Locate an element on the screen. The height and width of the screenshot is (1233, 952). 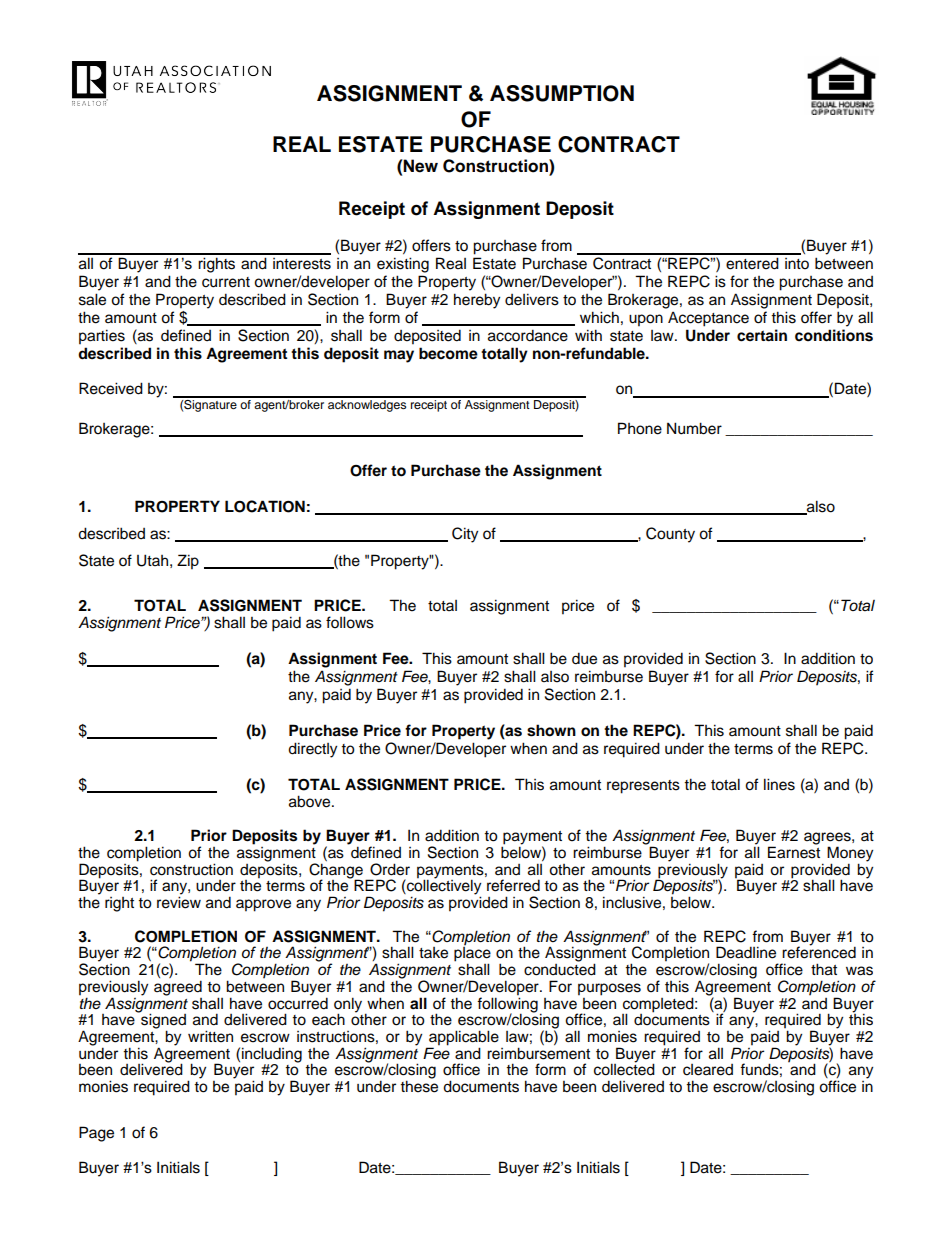
Page is located at coordinates (96, 1134).
